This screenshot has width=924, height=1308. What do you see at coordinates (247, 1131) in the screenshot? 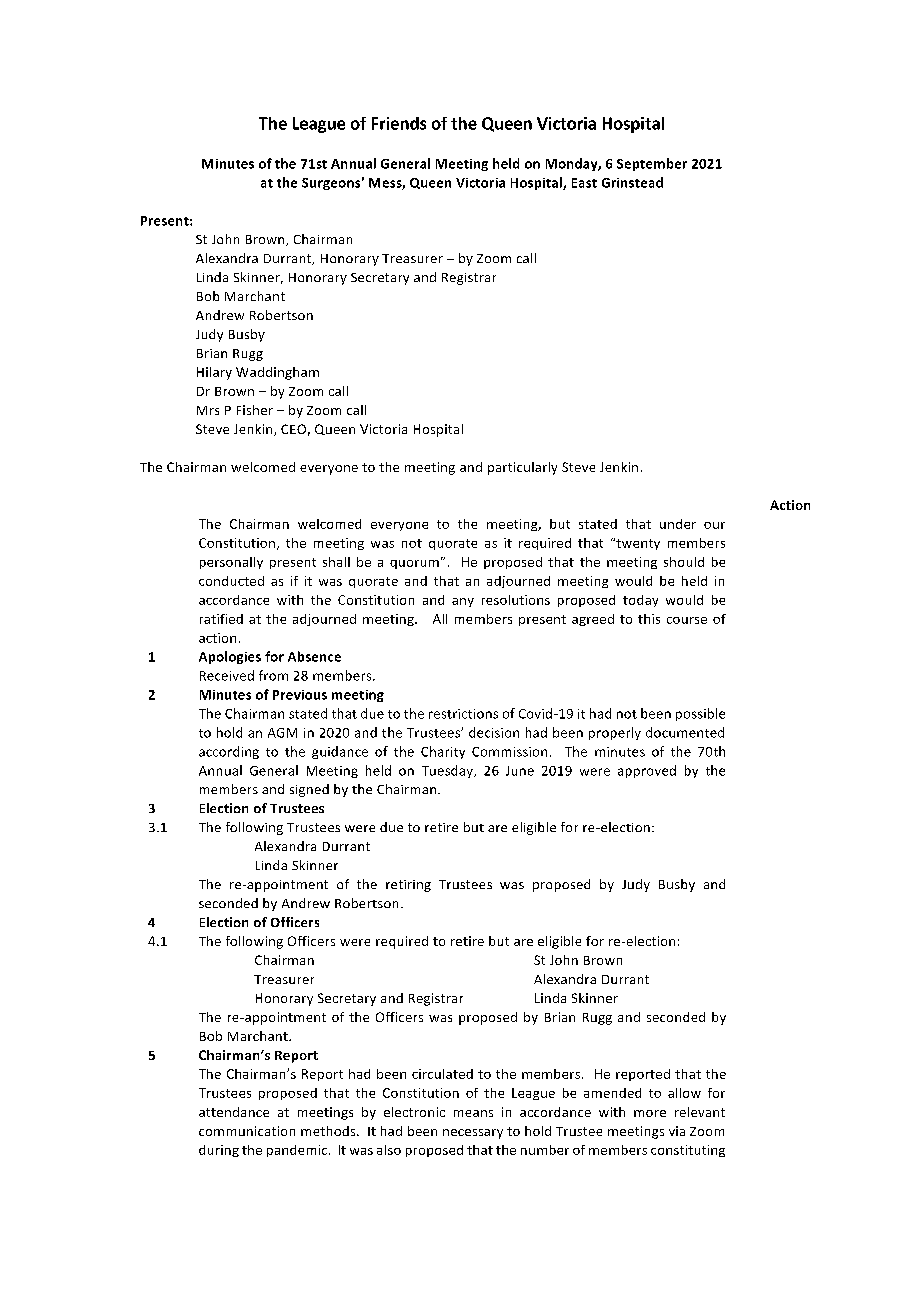
I see `communication` at bounding box center [247, 1131].
